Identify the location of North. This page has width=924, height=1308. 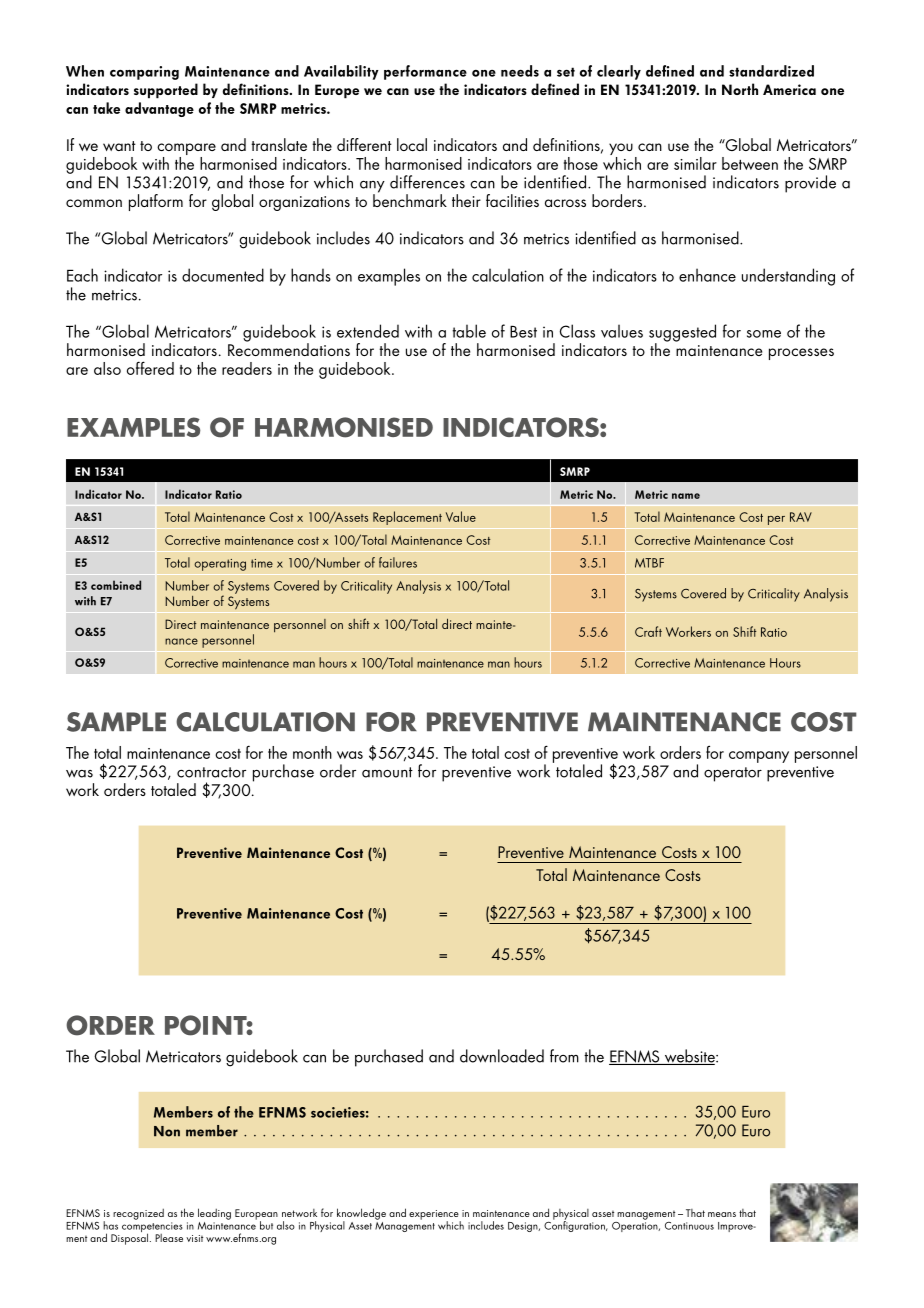
(740, 89).
